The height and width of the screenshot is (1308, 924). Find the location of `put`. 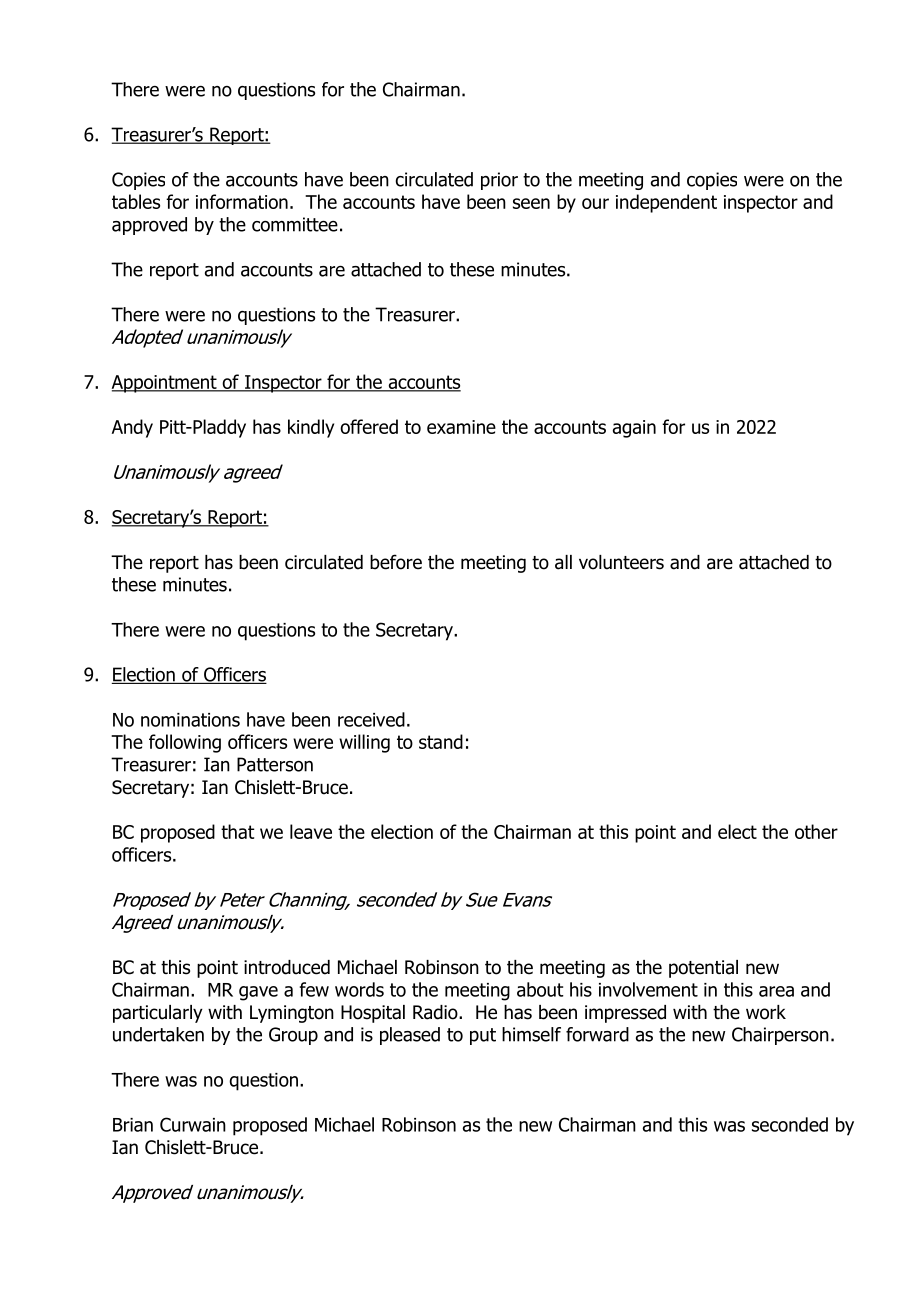

put is located at coordinates (483, 1036).
